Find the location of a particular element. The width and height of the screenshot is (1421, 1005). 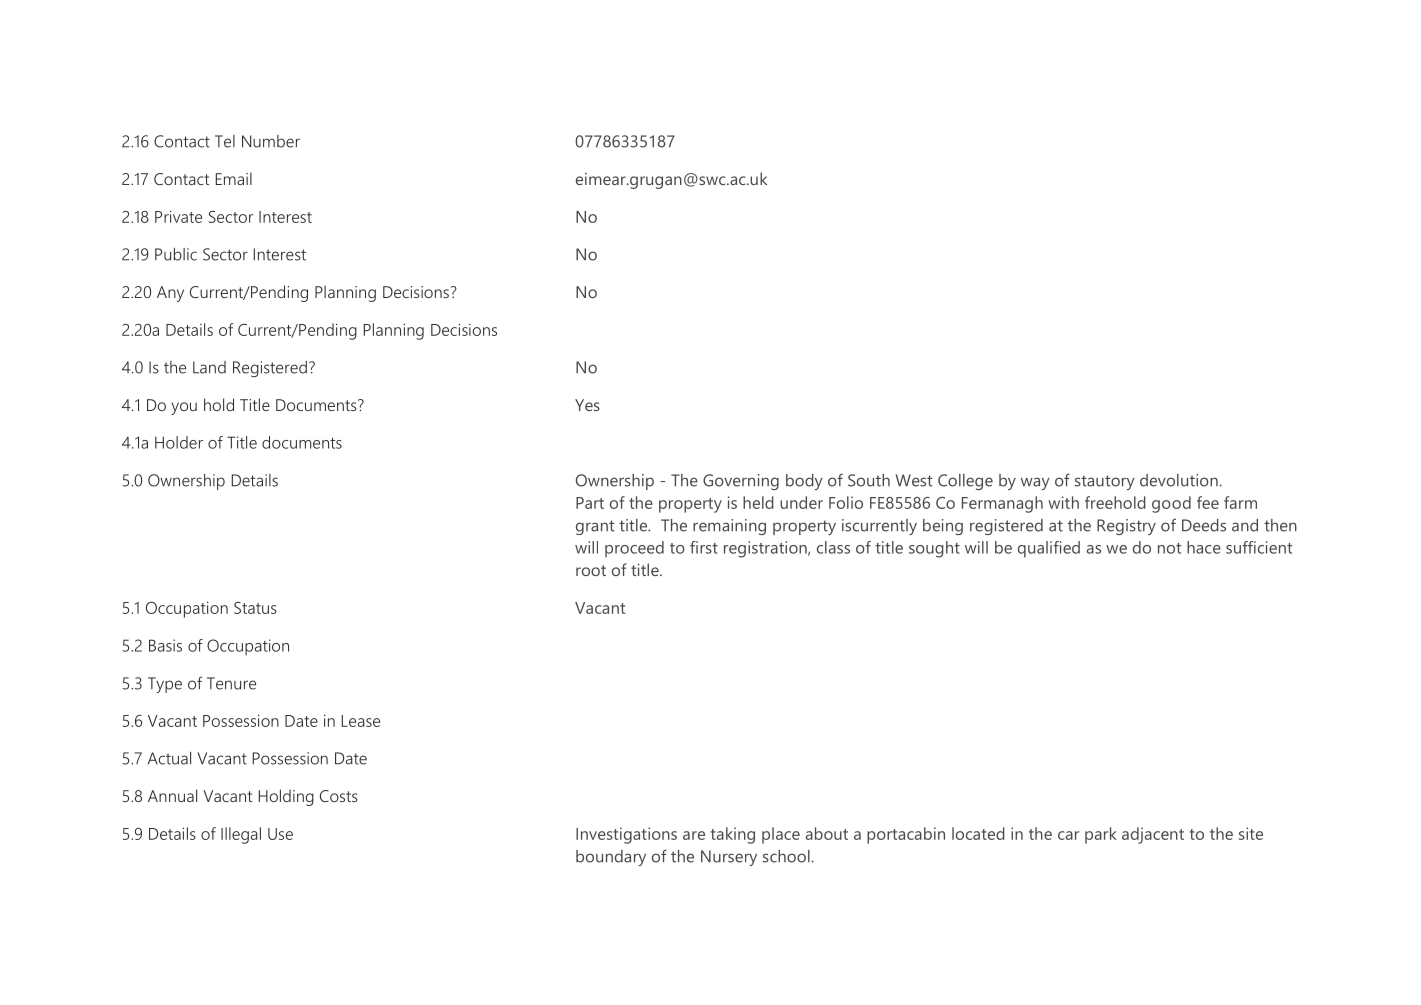

root is located at coordinates (591, 570).
